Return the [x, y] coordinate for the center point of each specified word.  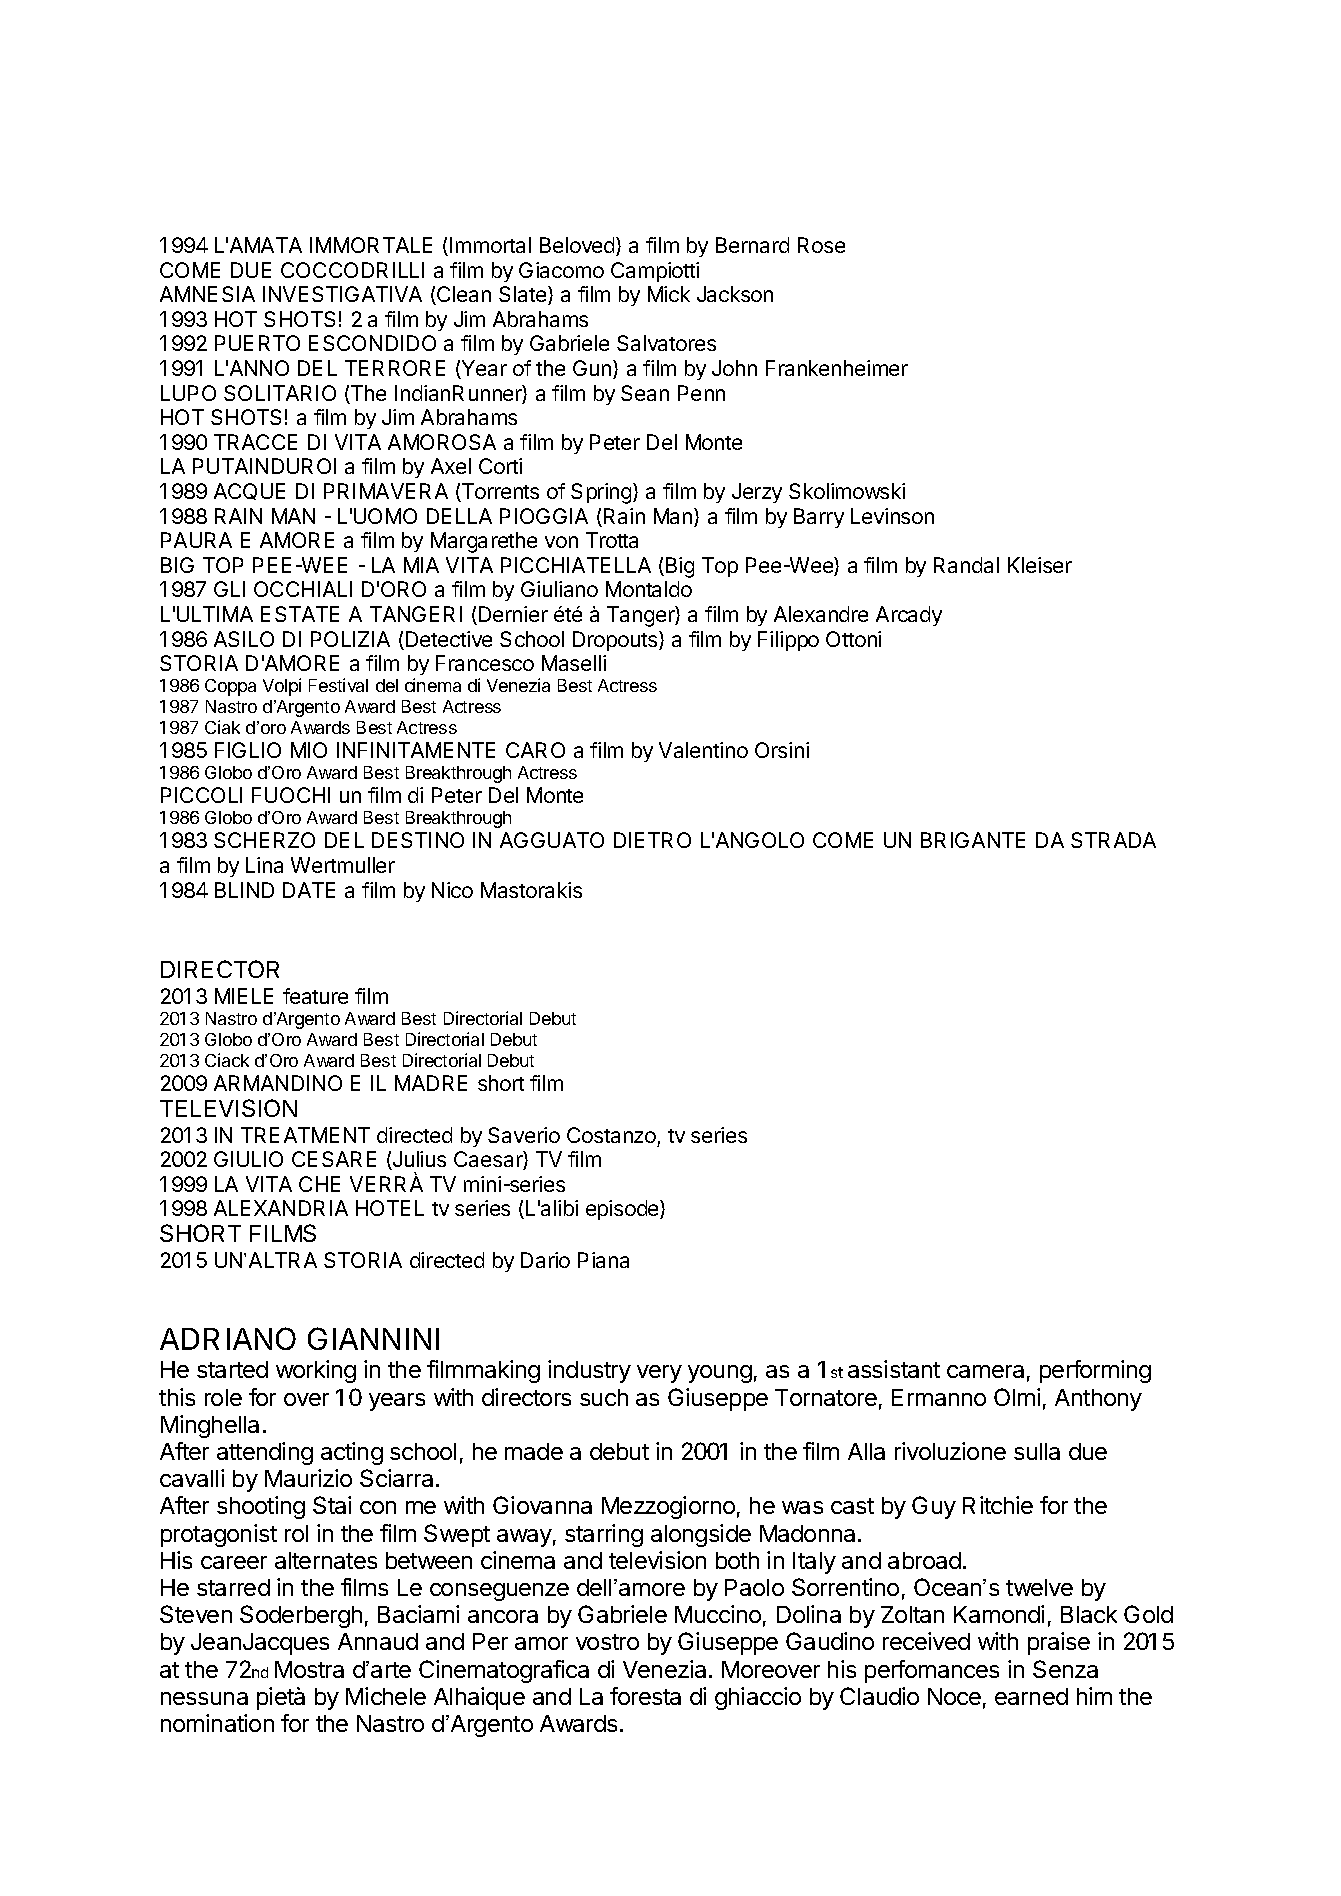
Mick [669, 294]
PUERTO [257, 343]
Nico [452, 890]
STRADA [1113, 840]
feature [315, 996]
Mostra [309, 1669]
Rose [821, 245]
